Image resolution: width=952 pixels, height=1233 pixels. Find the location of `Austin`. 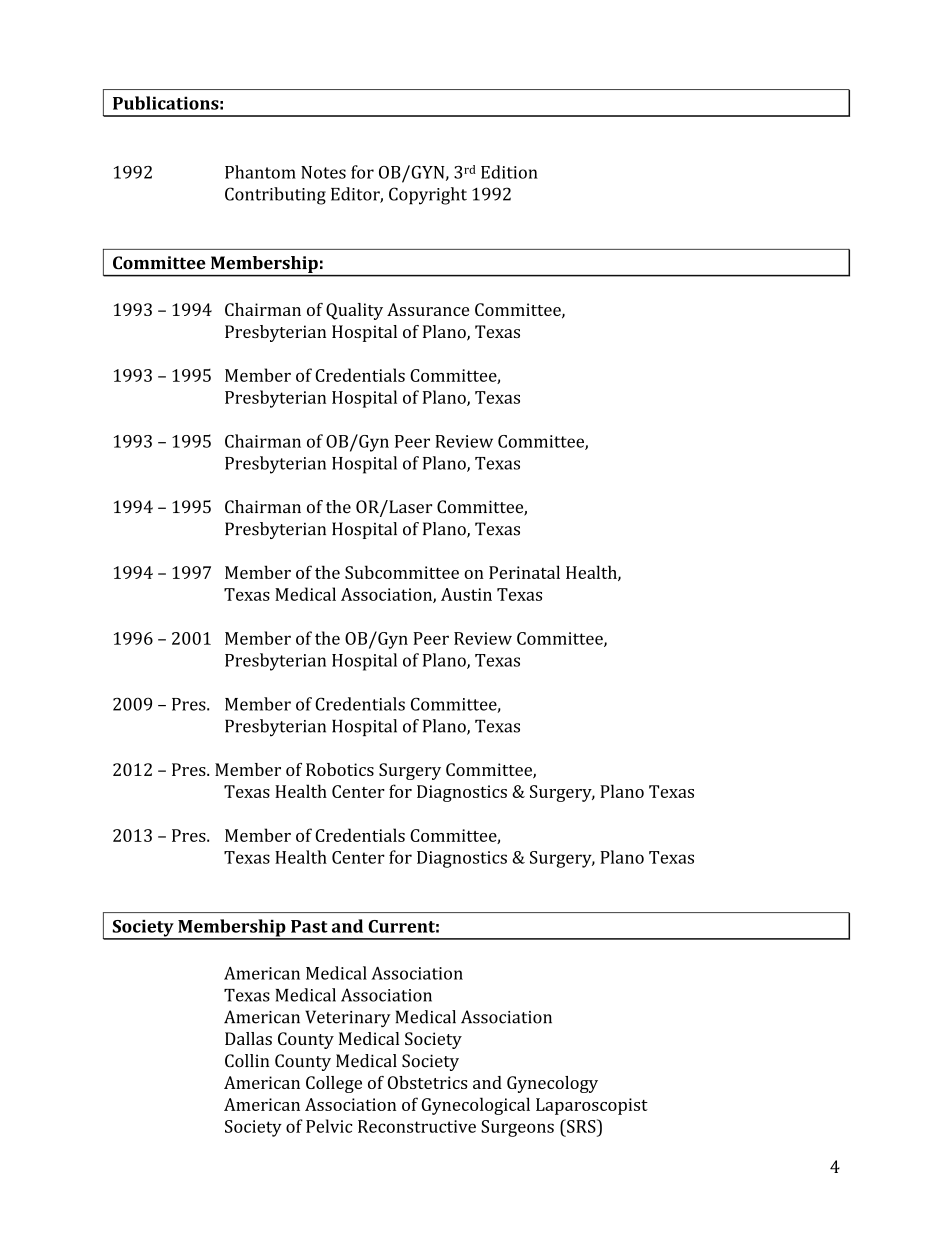

Austin is located at coordinates (466, 594).
